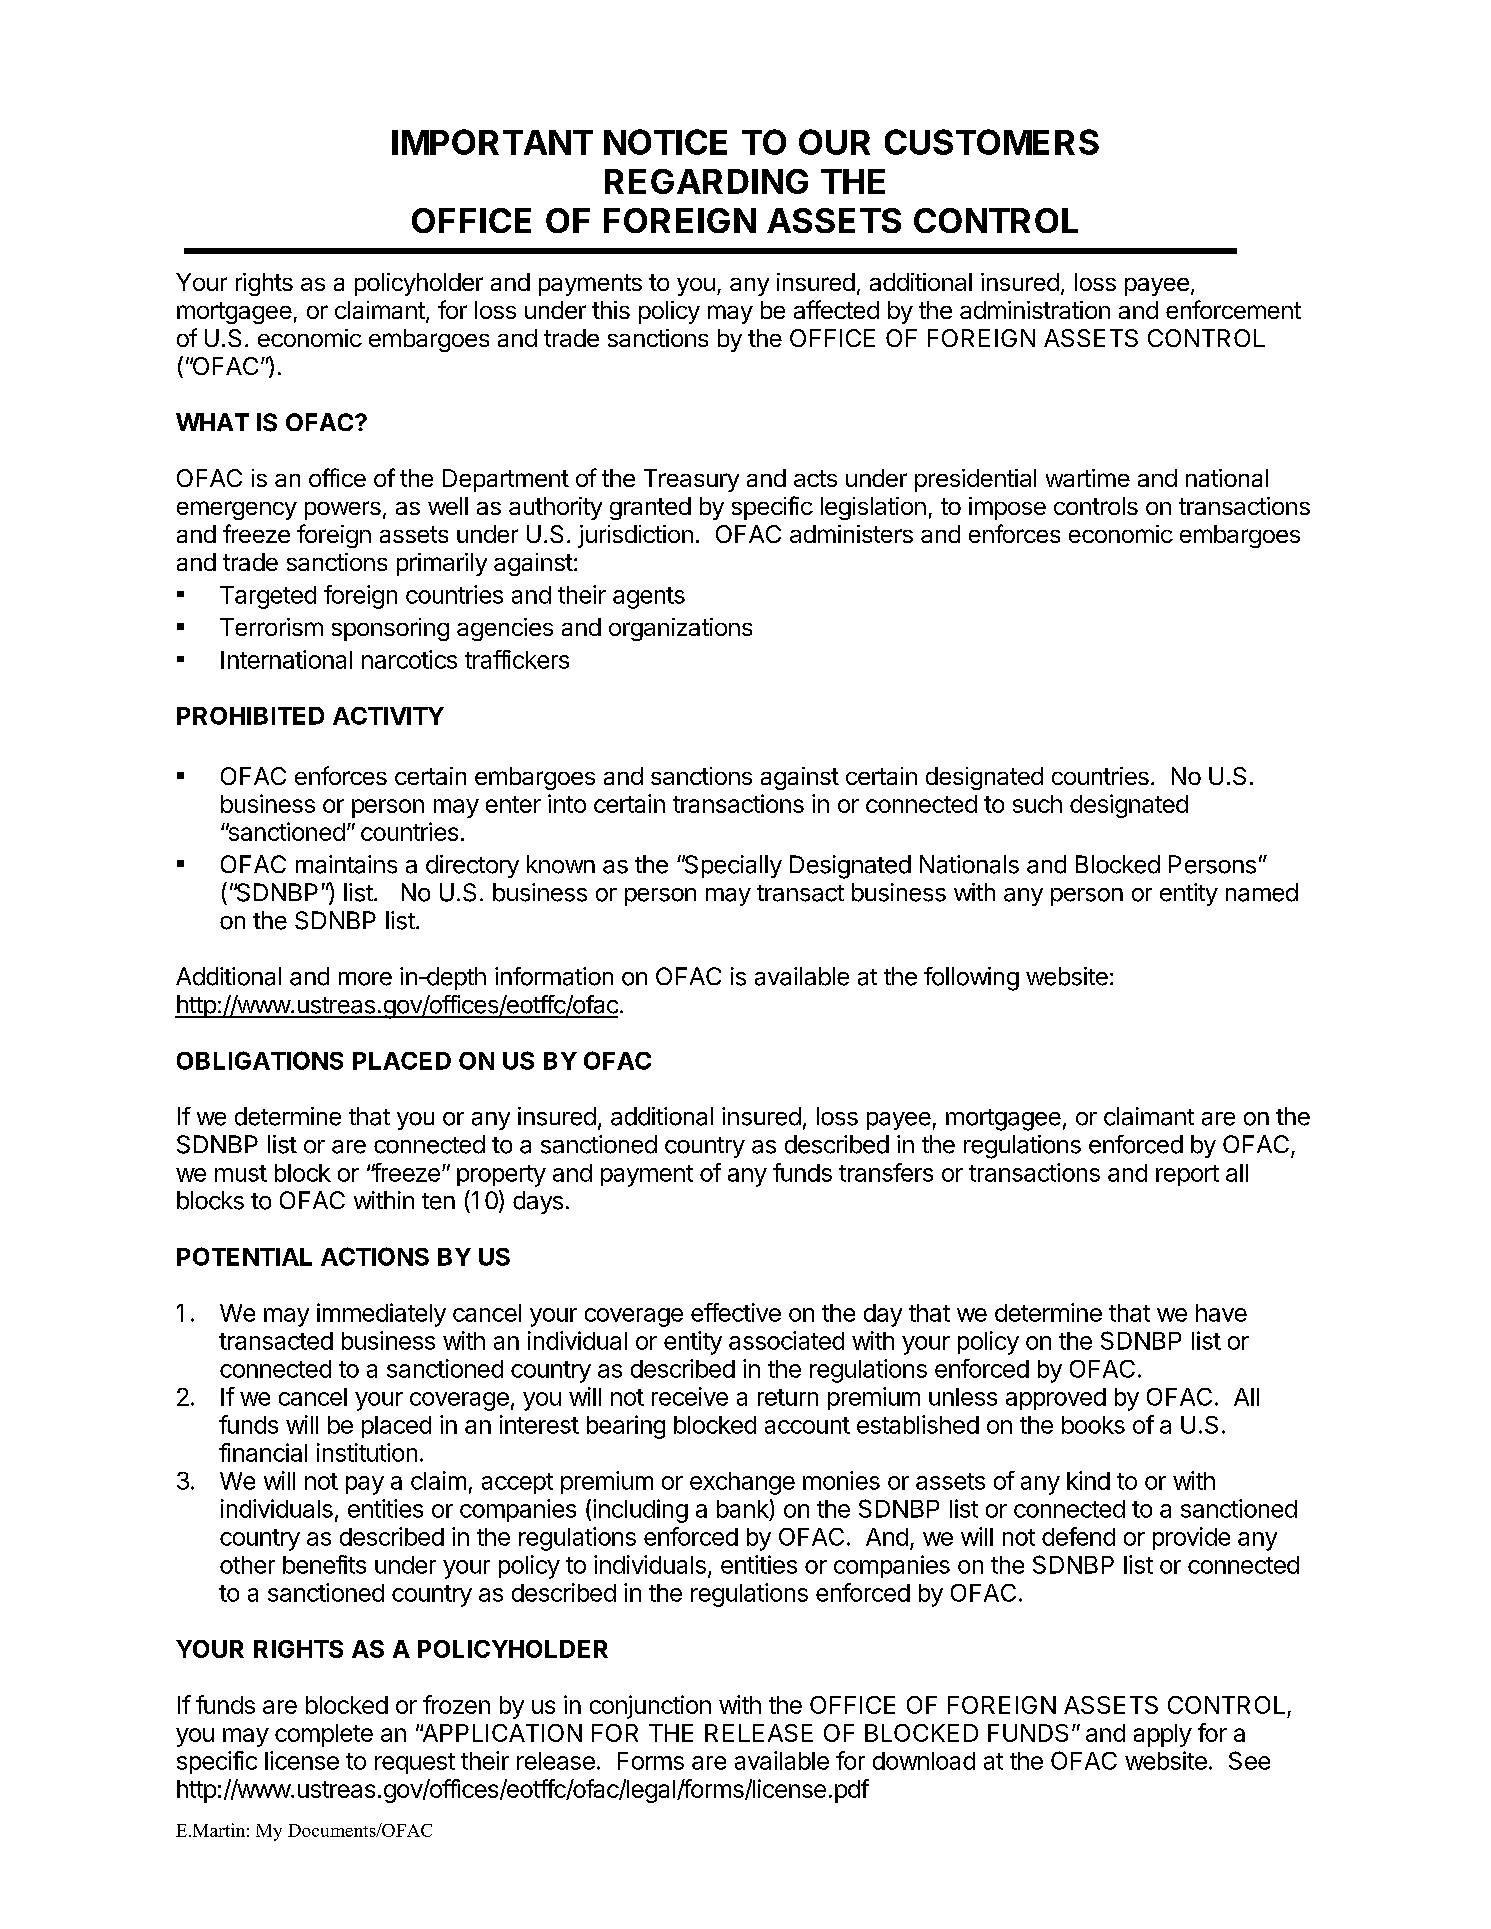 The height and width of the image is (1929, 1491). Describe the element at coordinates (1187, 1175) in the image. I see `report` at that location.
